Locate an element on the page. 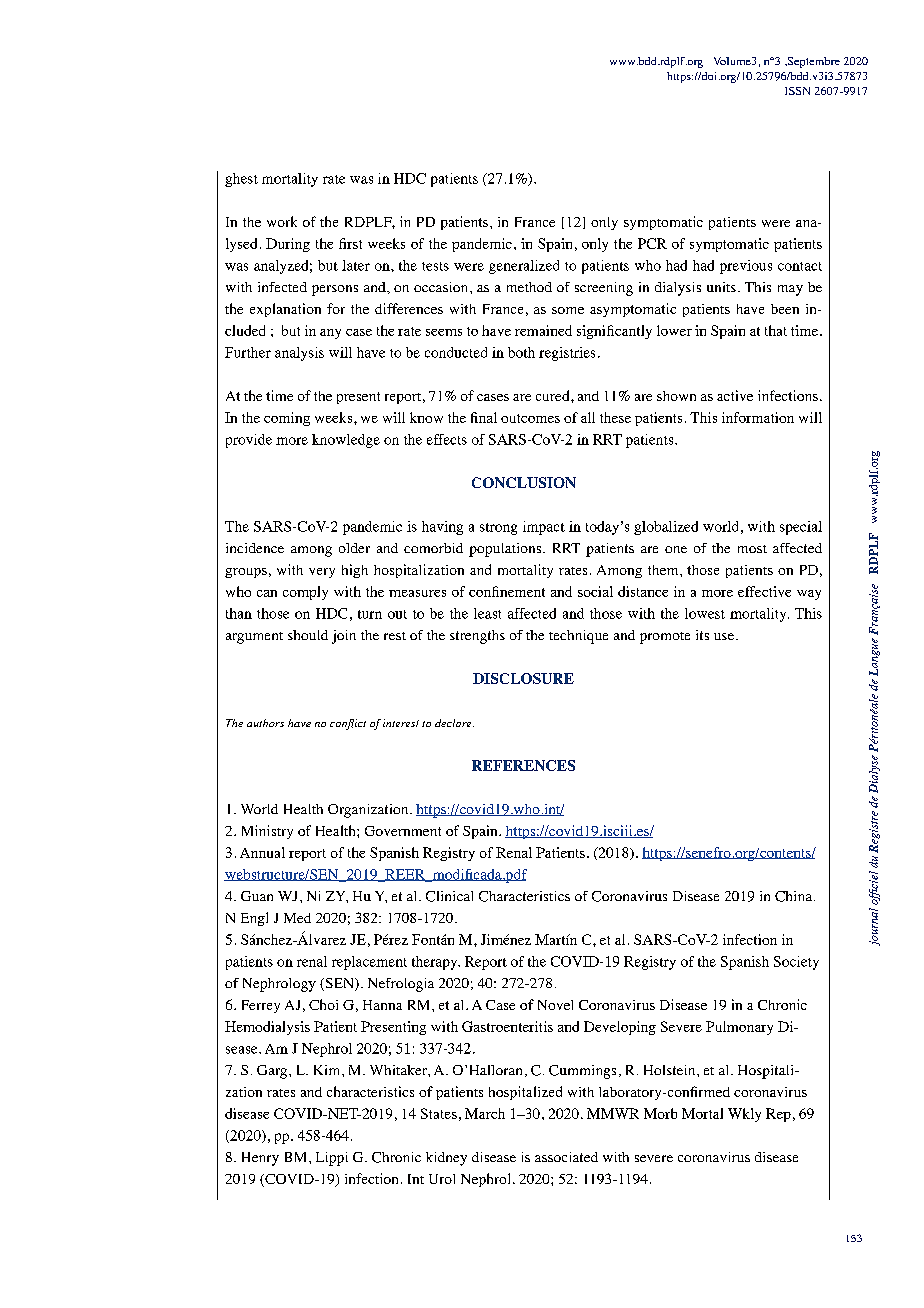 Image resolution: width=924 pixels, height=1308 pixels. Guan is located at coordinates (257, 896).
